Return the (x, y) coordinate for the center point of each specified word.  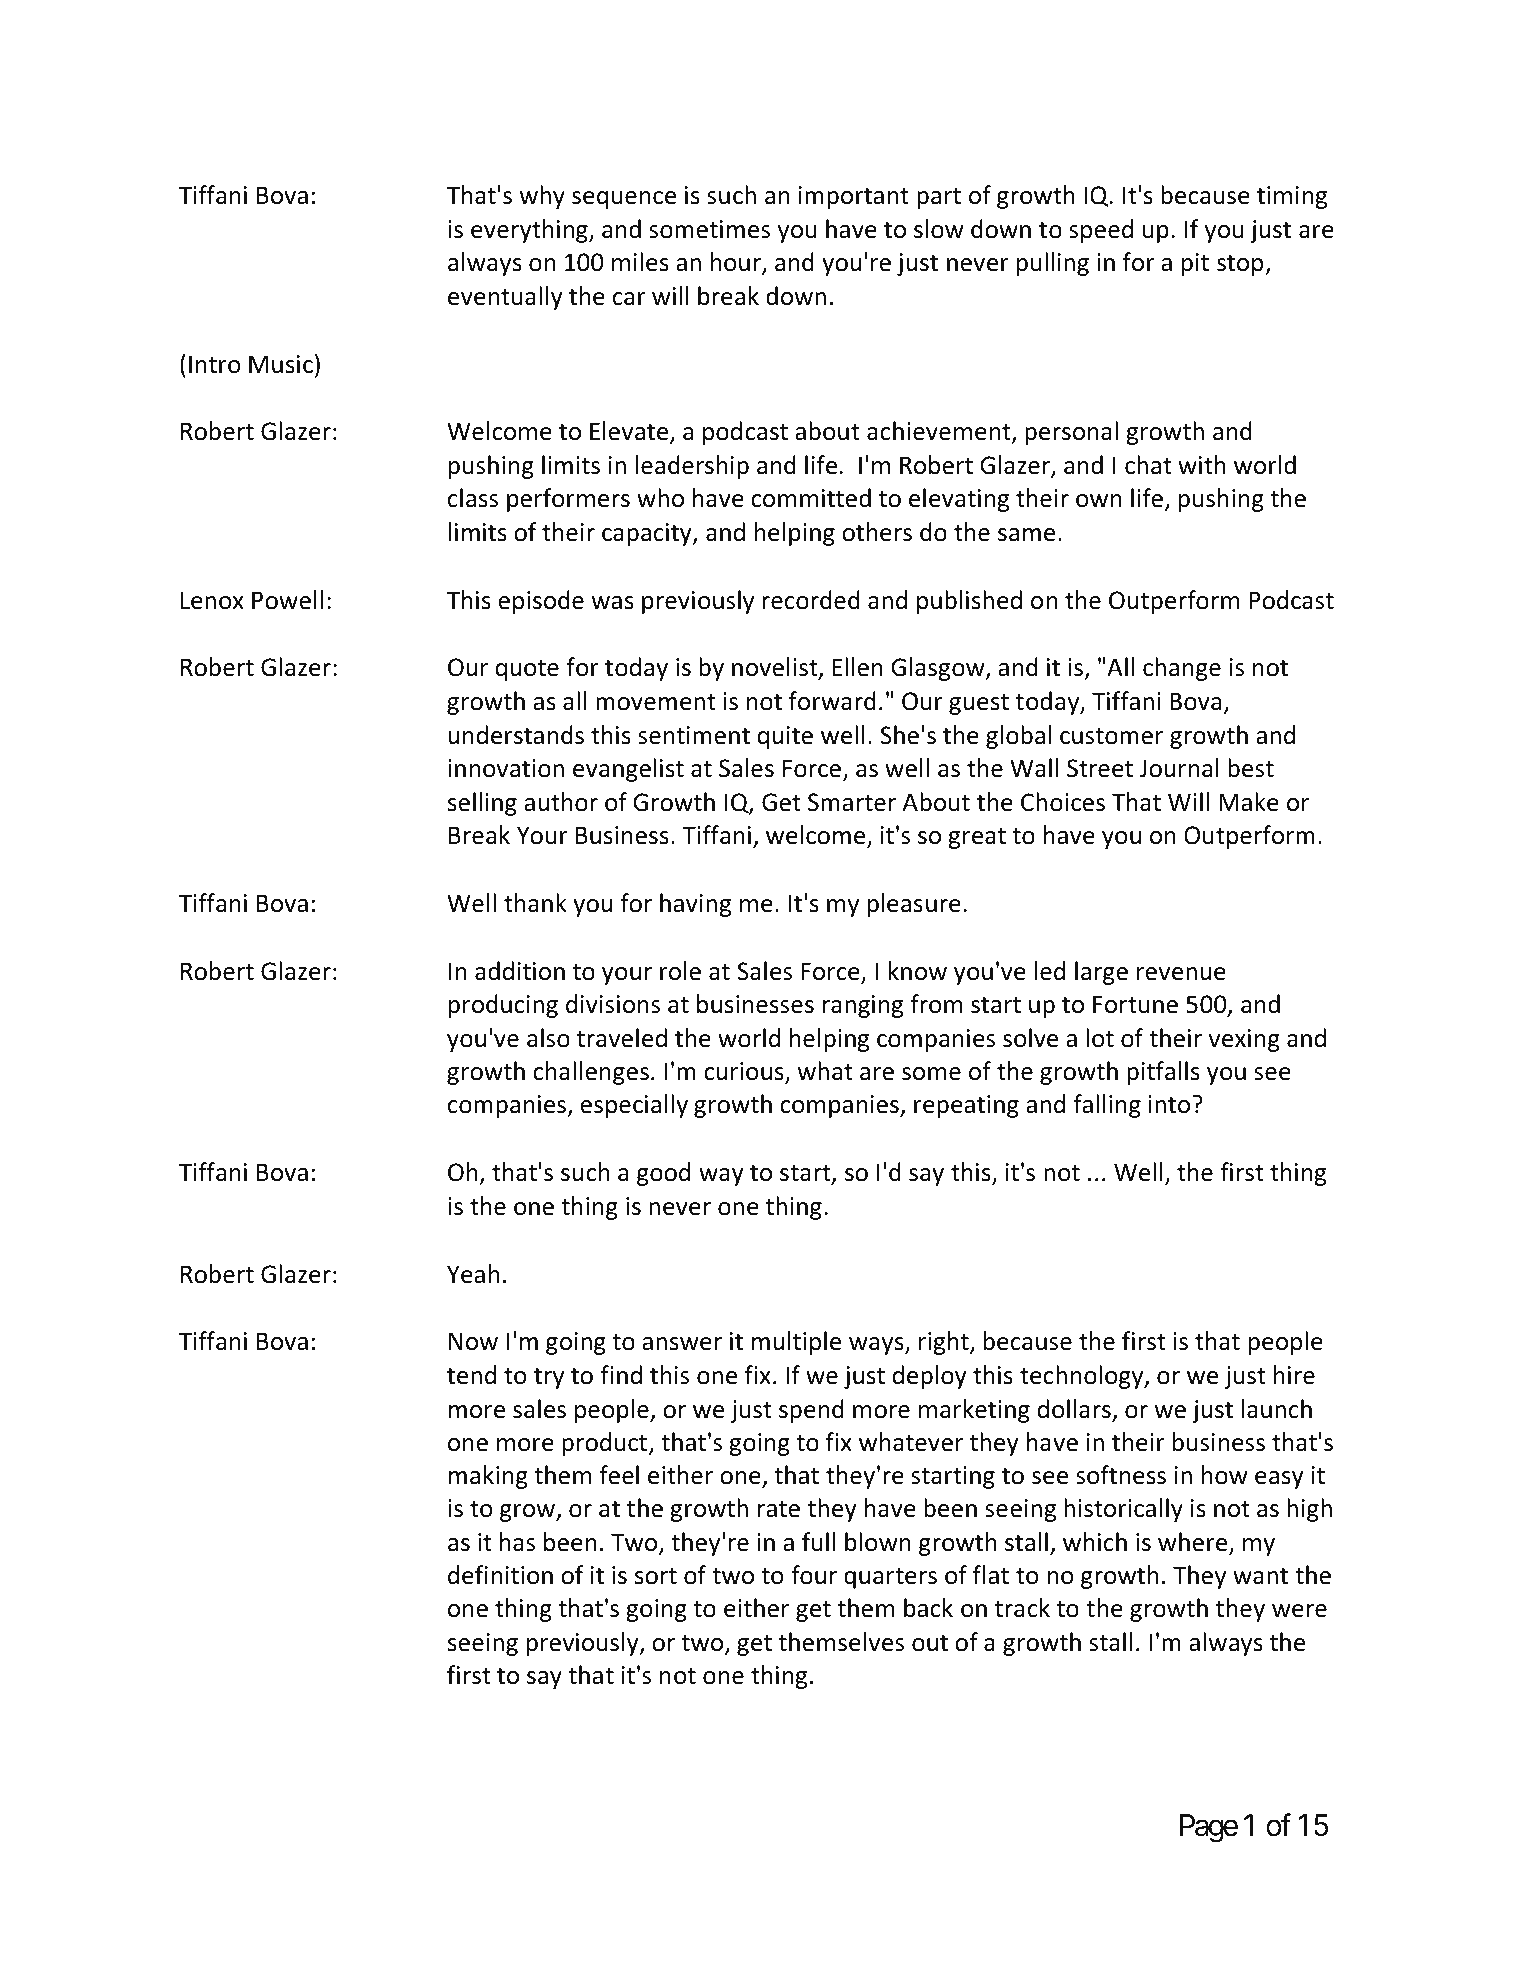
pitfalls (1163, 1073)
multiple (796, 1343)
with (1202, 465)
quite (785, 737)
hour (736, 263)
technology (1083, 1377)
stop (1241, 265)
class (473, 498)
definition (500, 1575)
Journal (1179, 768)
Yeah (473, 1274)
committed (811, 498)
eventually (505, 298)
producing (503, 1006)
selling (482, 804)
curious (745, 1072)
